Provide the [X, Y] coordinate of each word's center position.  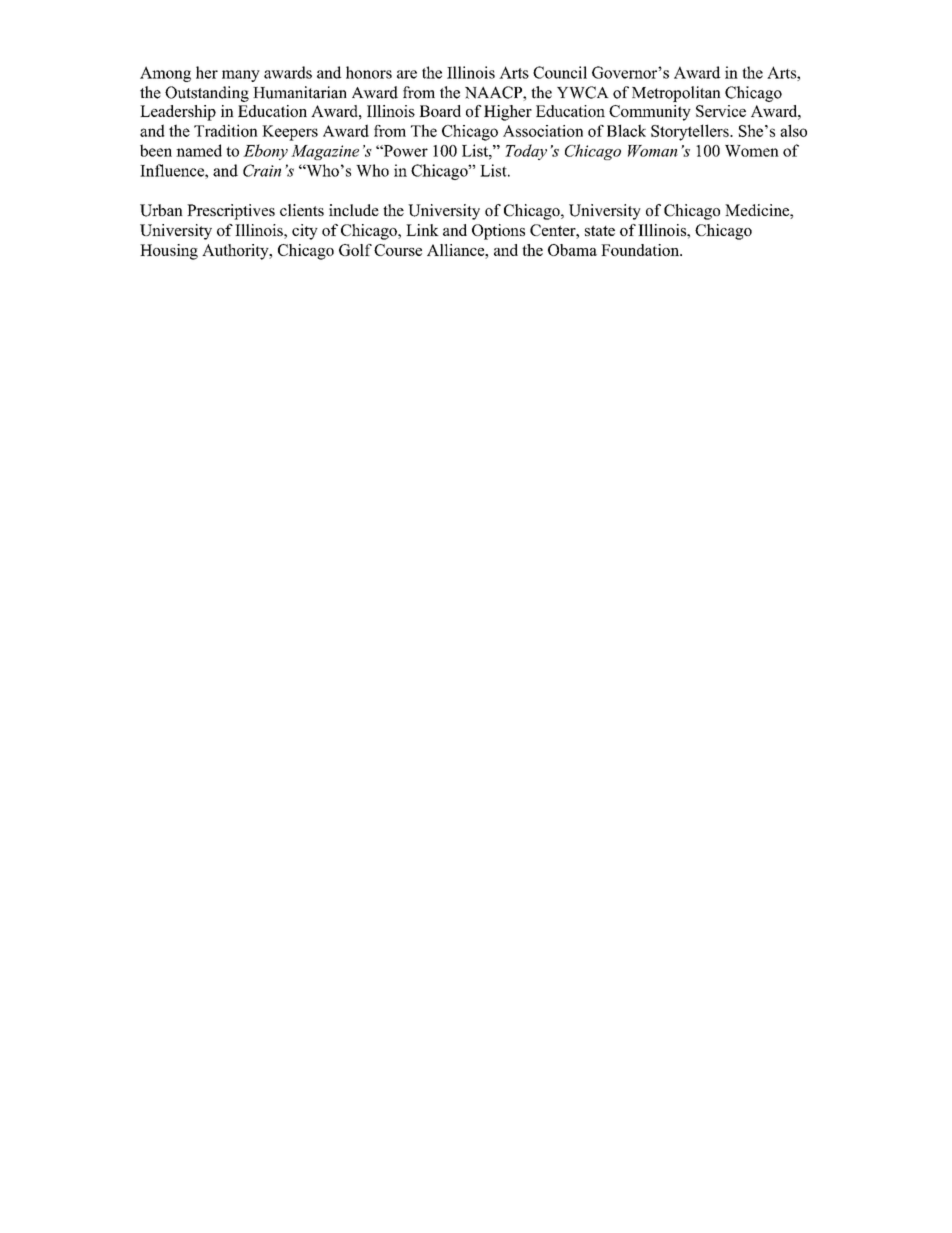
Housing [169, 252]
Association [543, 131]
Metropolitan [676, 94]
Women [752, 151]
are [407, 74]
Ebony [265, 152]
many [241, 76]
